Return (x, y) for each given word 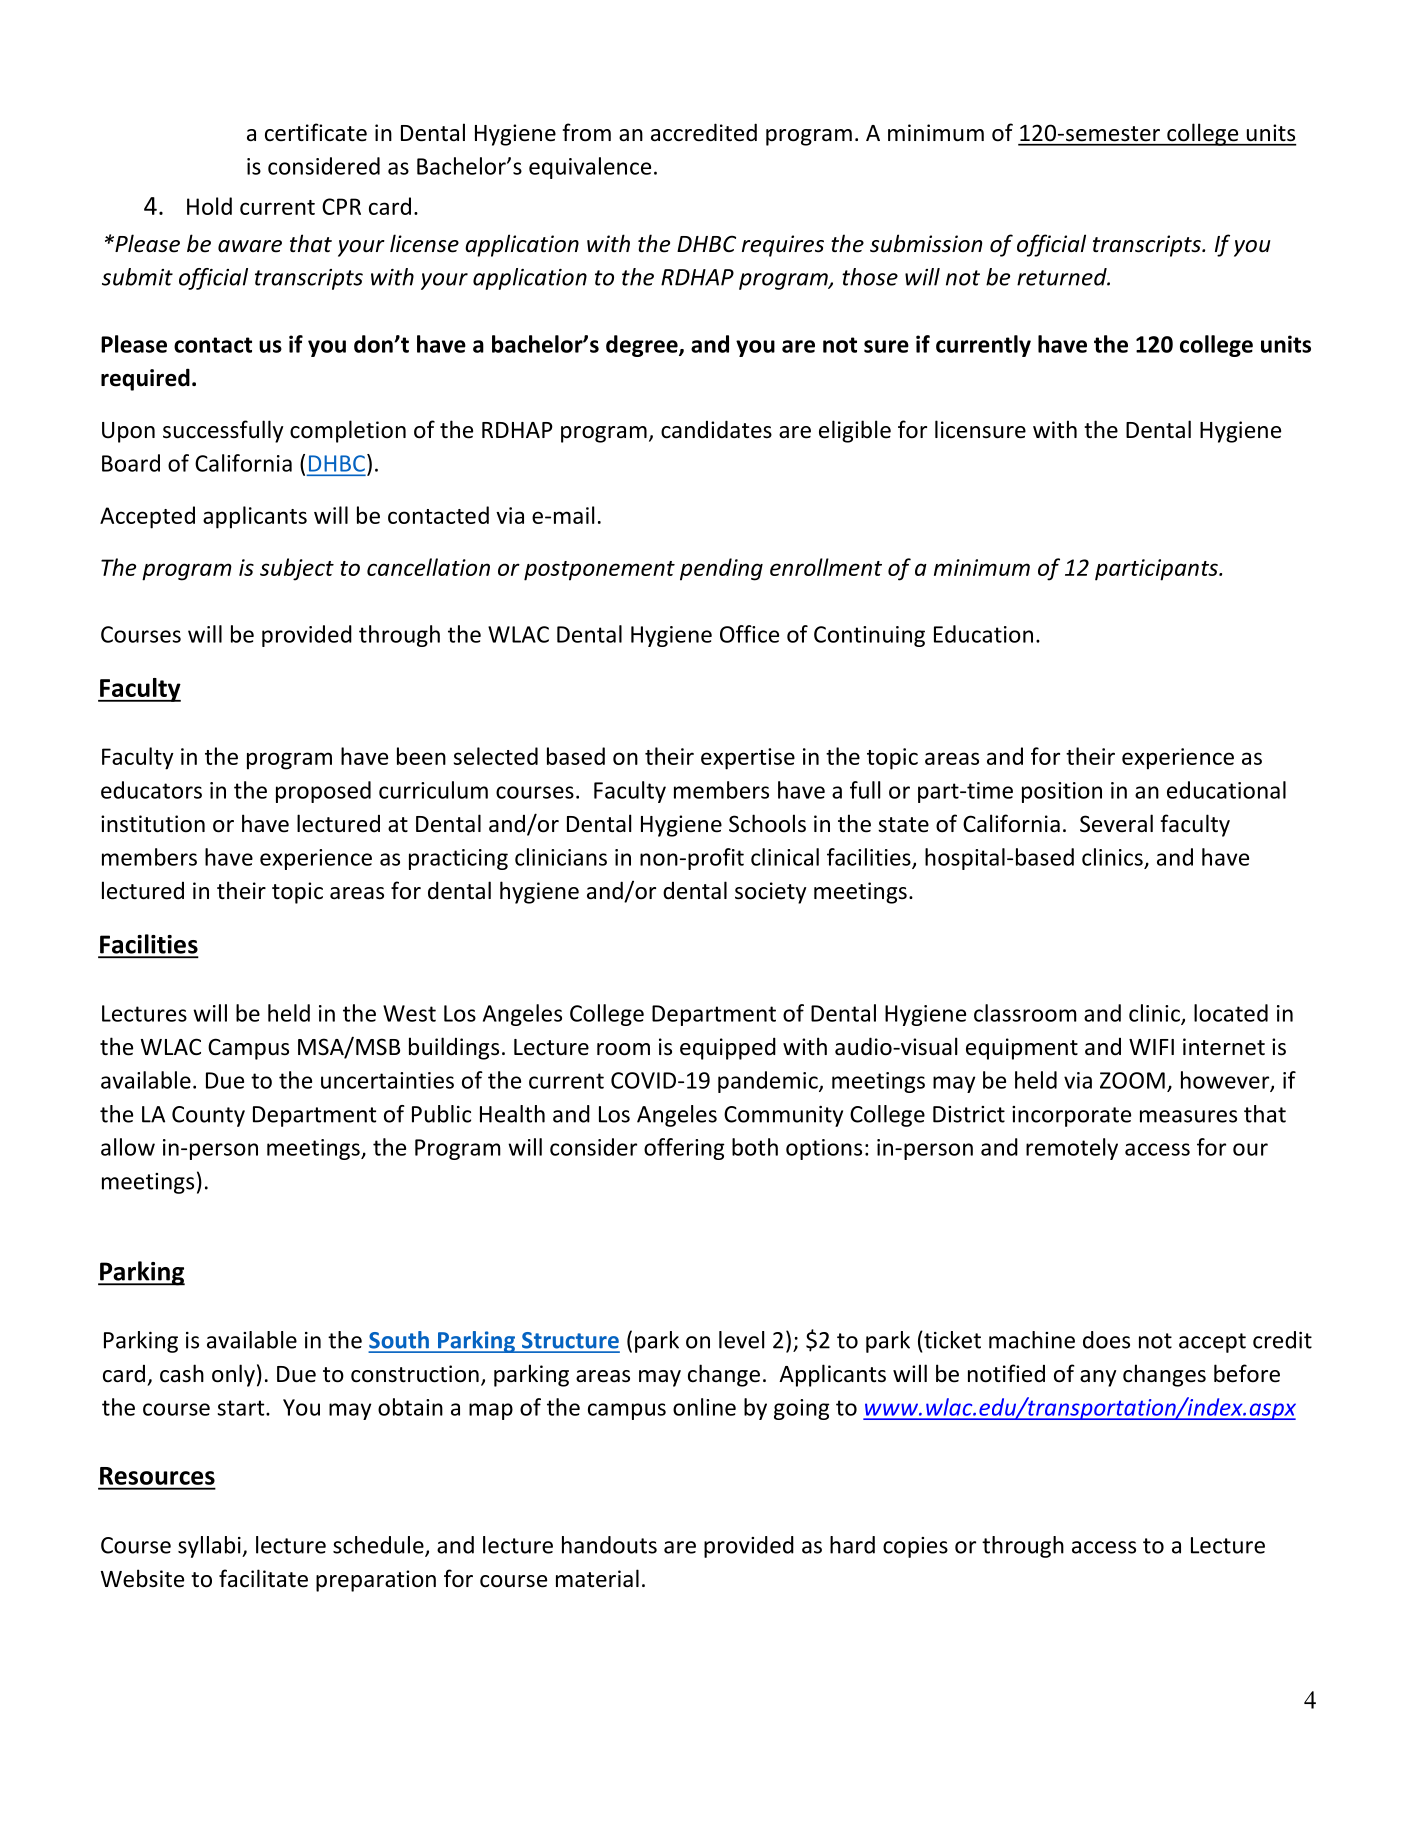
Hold (209, 206)
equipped (728, 1048)
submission (926, 243)
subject (297, 569)
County (208, 1116)
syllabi (210, 1547)
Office (749, 634)
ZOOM (1132, 1080)
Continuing (869, 636)
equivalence (590, 168)
